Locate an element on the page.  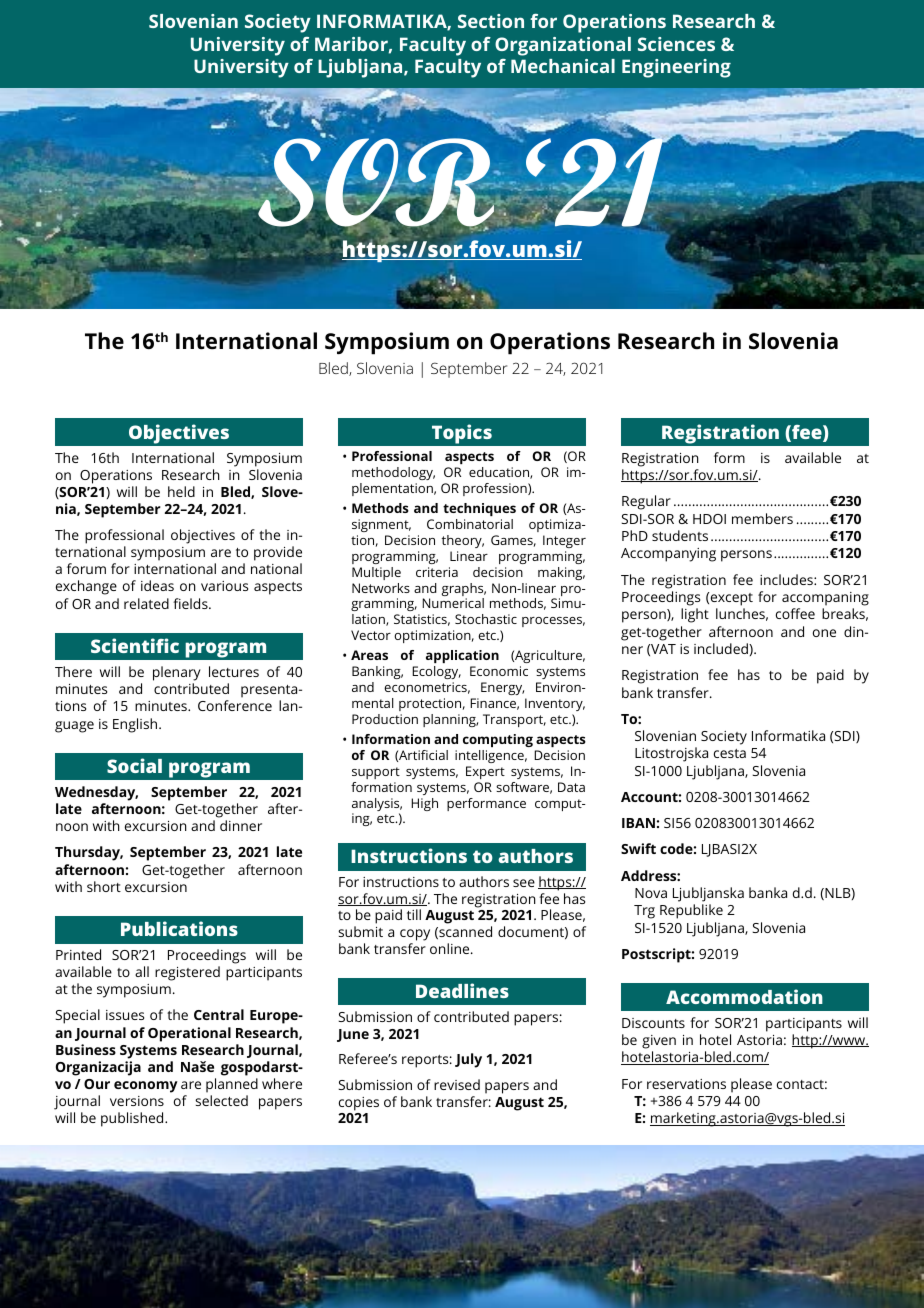
Expert is located at coordinates (485, 772).
